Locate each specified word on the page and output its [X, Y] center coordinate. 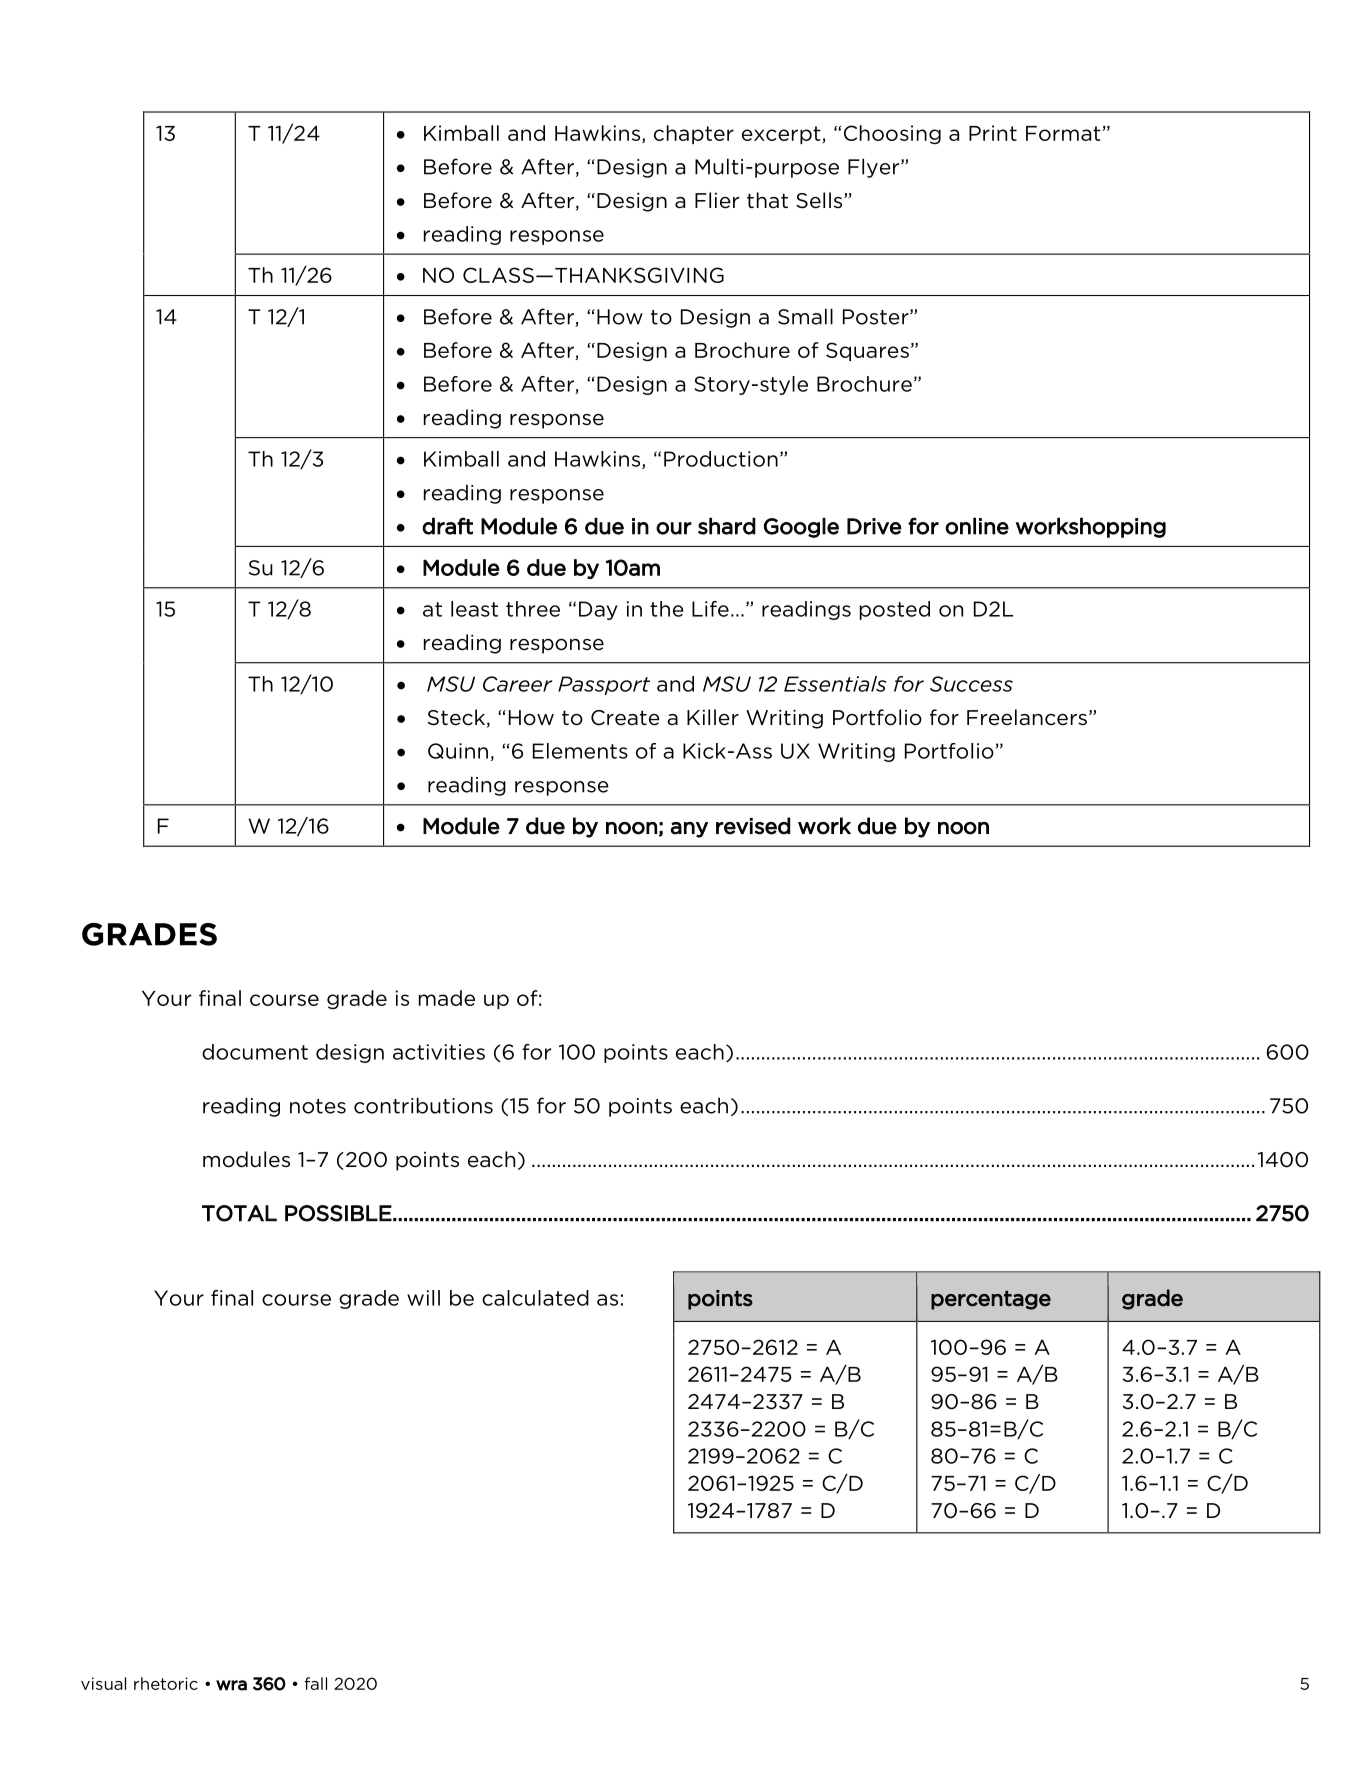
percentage [991, 1300]
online [977, 526]
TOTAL [239, 1213]
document [255, 1052]
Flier [717, 200]
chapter [694, 134]
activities [439, 1052]
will [423, 1298]
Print [993, 133]
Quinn [458, 751]
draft [447, 526]
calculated [535, 1298]
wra [231, 1685]
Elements [580, 751]
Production [721, 459]
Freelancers [1027, 717]
